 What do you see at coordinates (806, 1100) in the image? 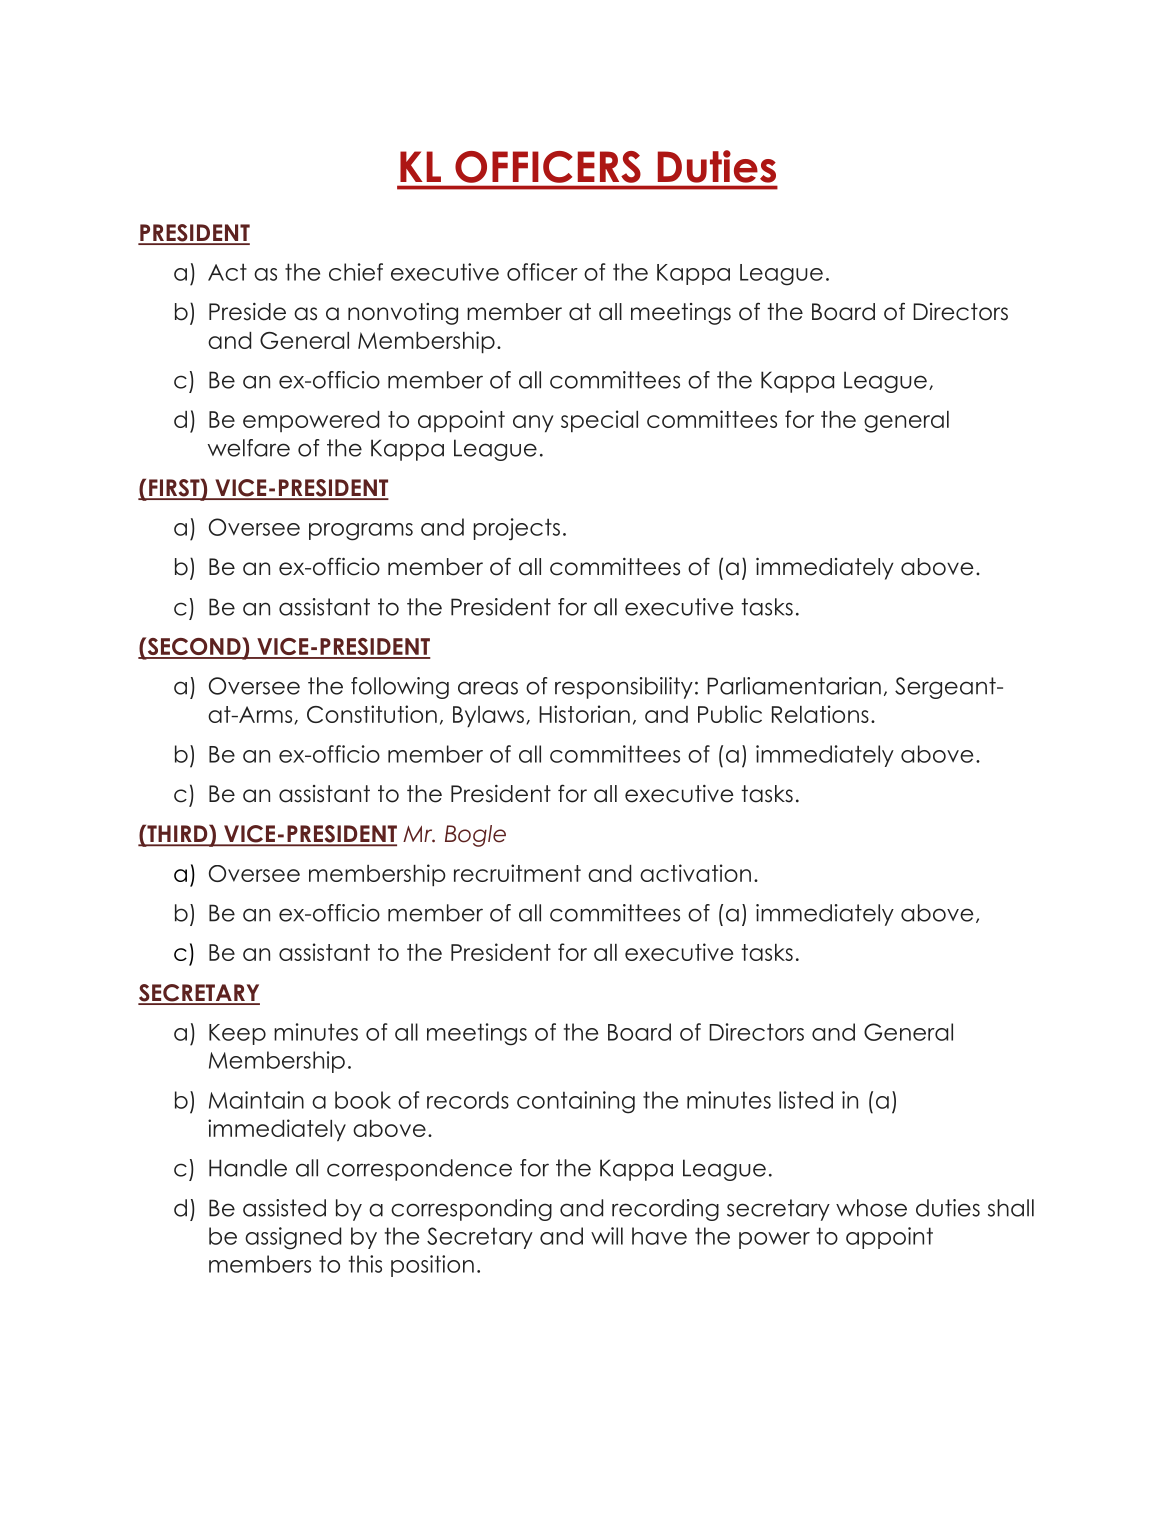
I see `listed` at bounding box center [806, 1100].
